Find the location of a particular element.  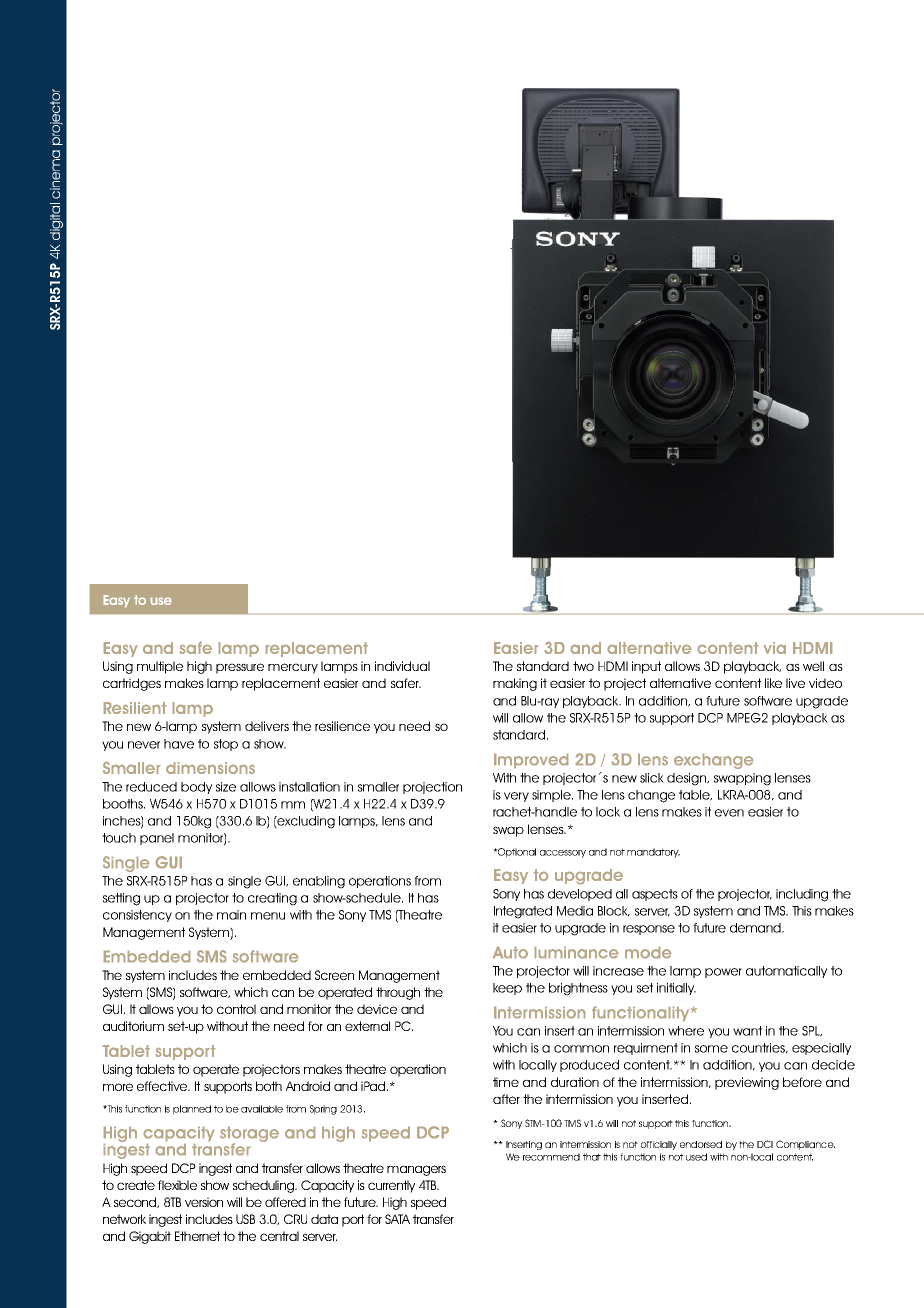

main is located at coordinates (231, 915).
